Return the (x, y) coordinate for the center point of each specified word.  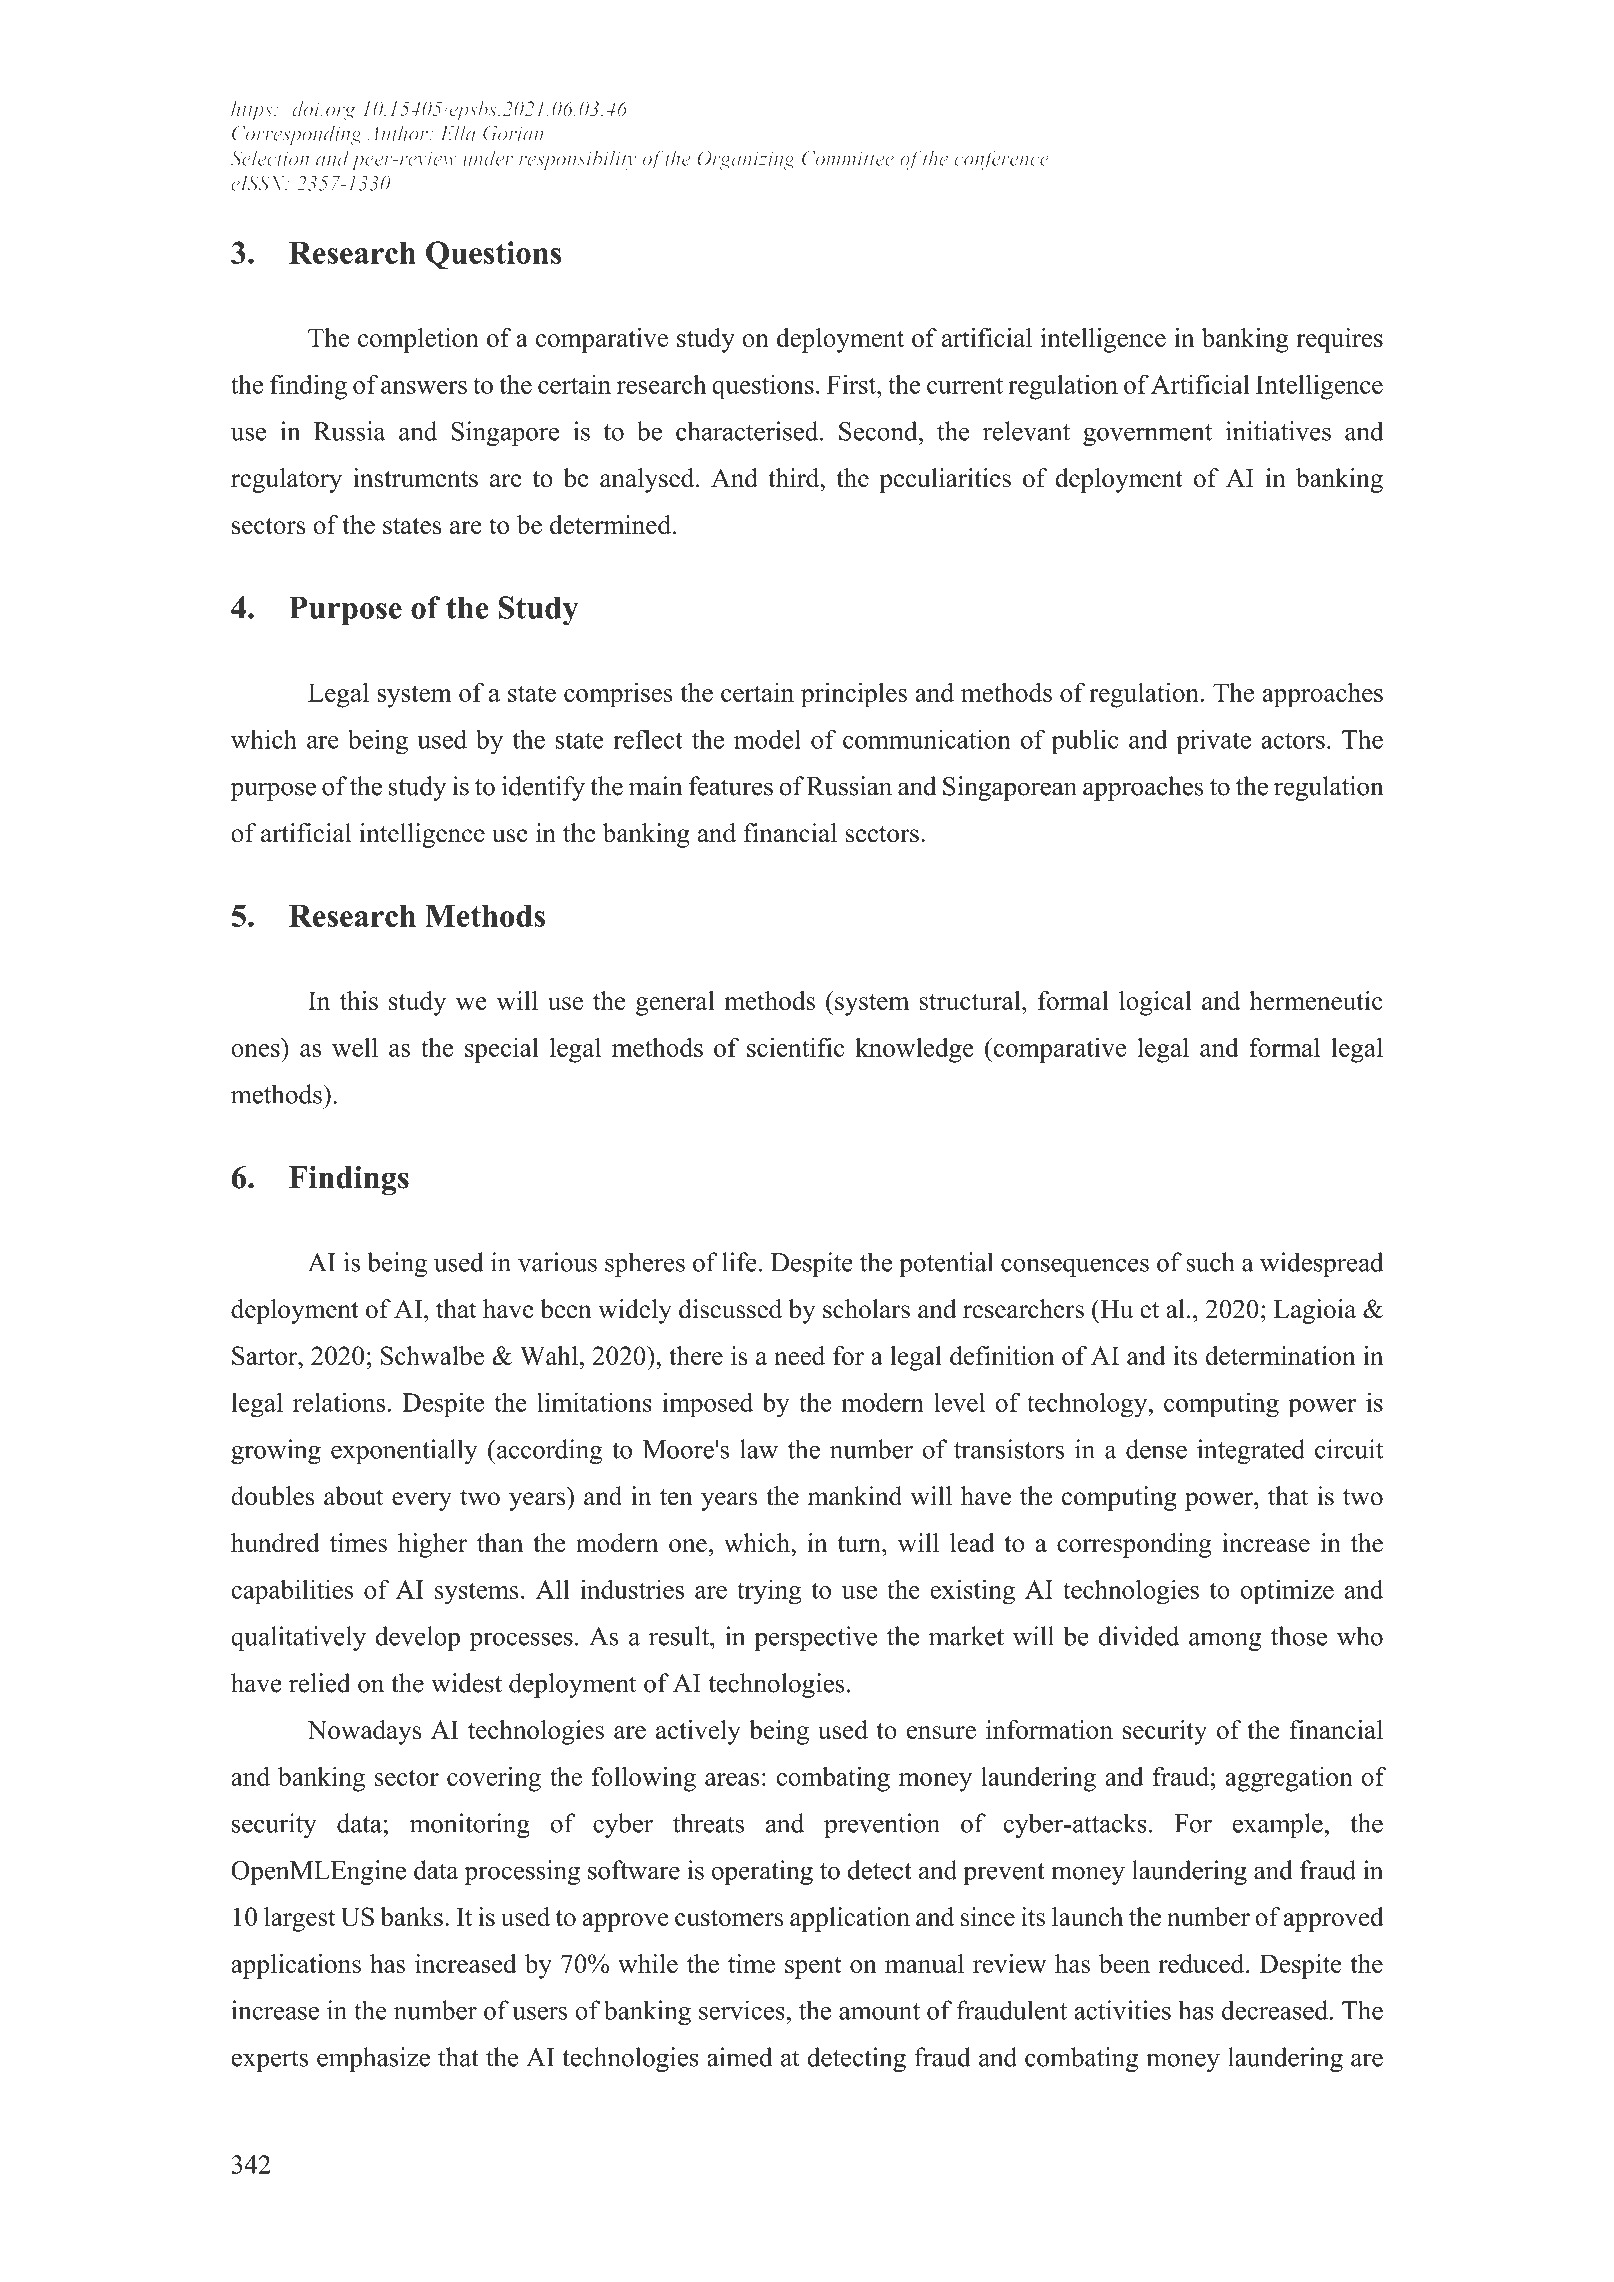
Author (399, 133)
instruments (415, 478)
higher (432, 1545)
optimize (1287, 1592)
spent (813, 1968)
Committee (848, 158)
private (1213, 742)
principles (854, 695)
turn (860, 1544)
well (355, 1047)
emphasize (373, 2059)
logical (1155, 1003)
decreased (1275, 2010)
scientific (795, 1047)
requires (1339, 340)
